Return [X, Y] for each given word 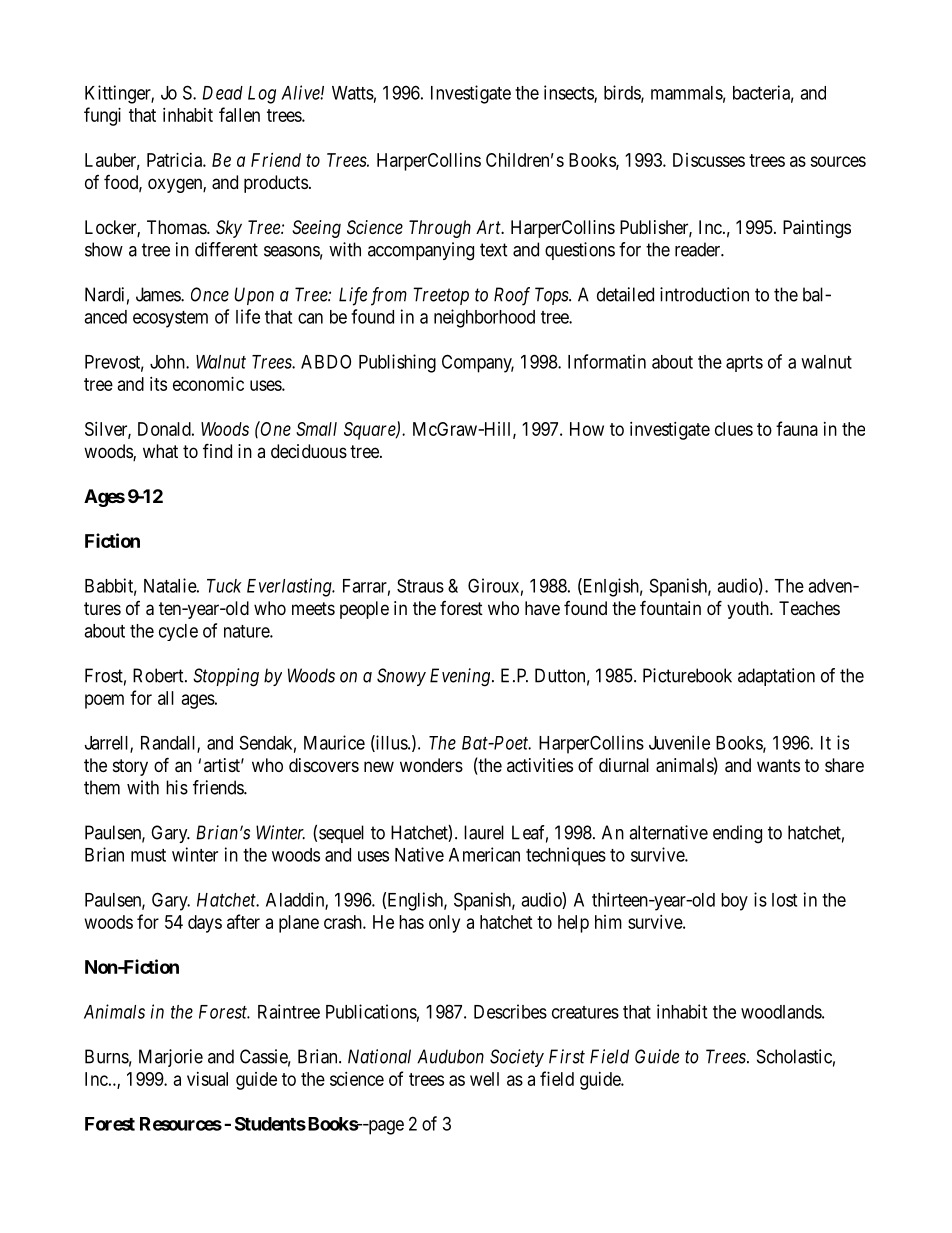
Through [440, 229]
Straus [420, 585]
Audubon [450, 1056]
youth [749, 610]
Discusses [709, 160]
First [567, 1056]
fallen [239, 114]
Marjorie [171, 1058]
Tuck [224, 586]
